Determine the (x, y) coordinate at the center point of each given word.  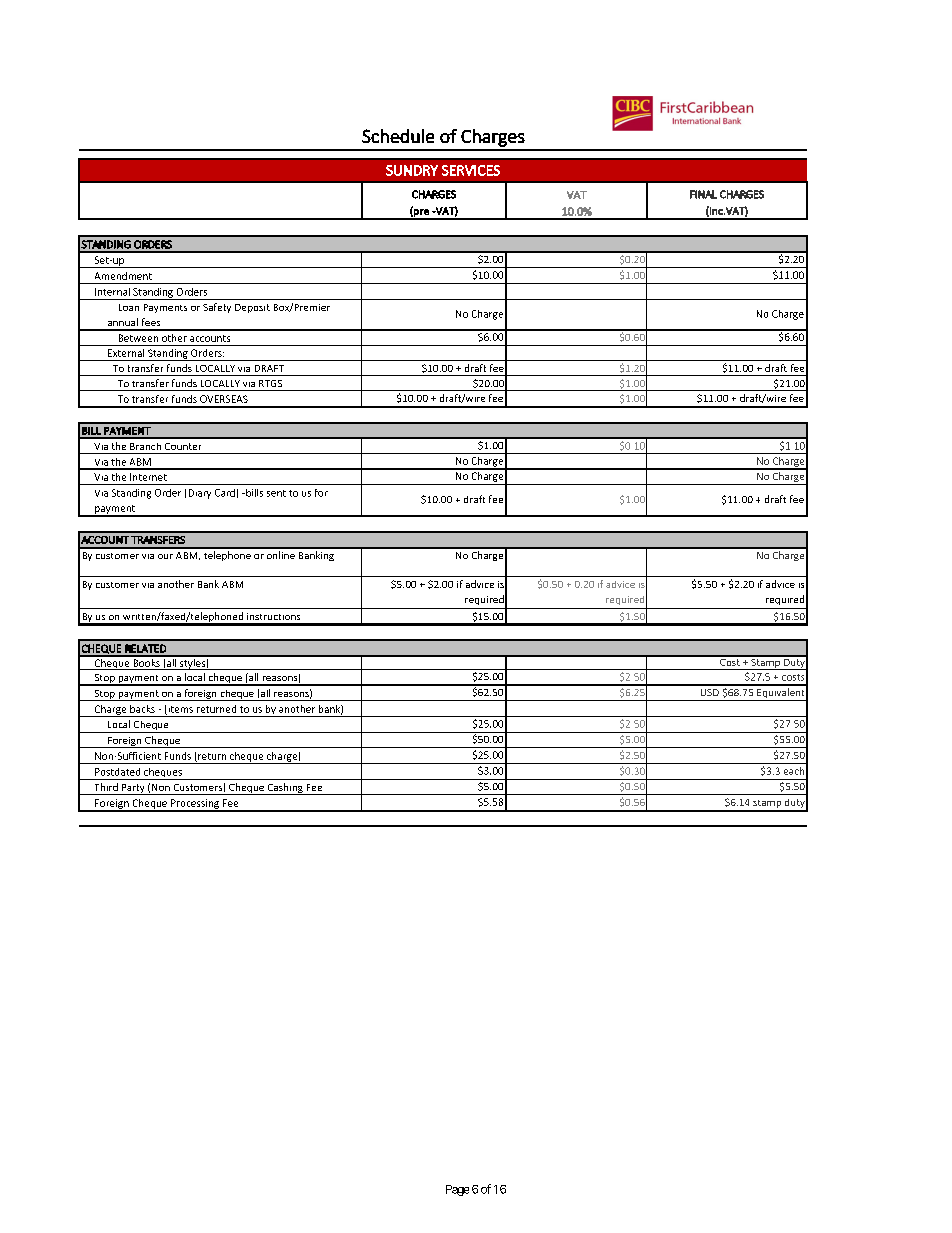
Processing (195, 805)
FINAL (703, 194)
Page (457, 1190)
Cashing (285, 789)
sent (276, 493)
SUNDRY (412, 170)
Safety (217, 308)
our (165, 556)
